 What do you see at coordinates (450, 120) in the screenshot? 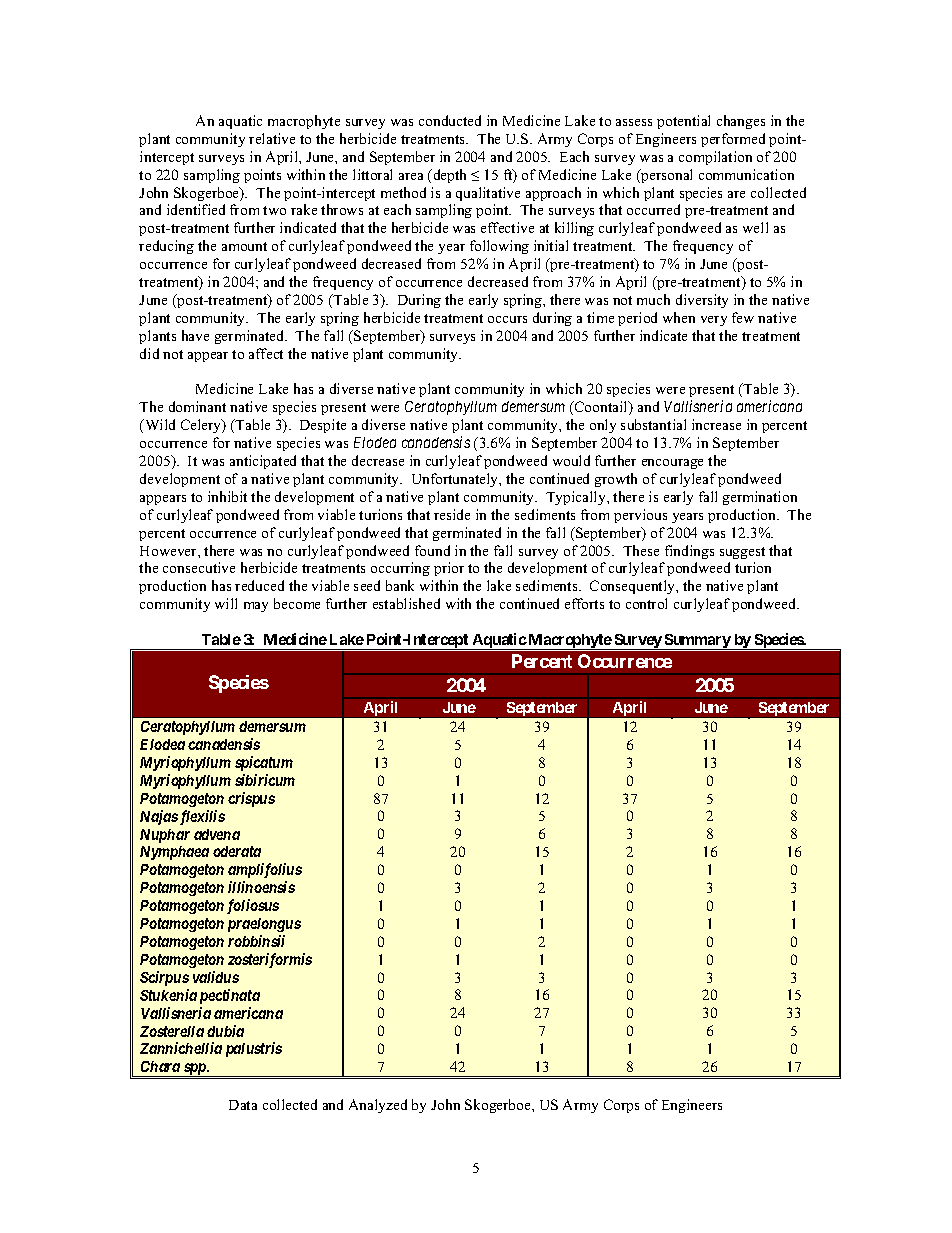
I see `conducted` at bounding box center [450, 120].
